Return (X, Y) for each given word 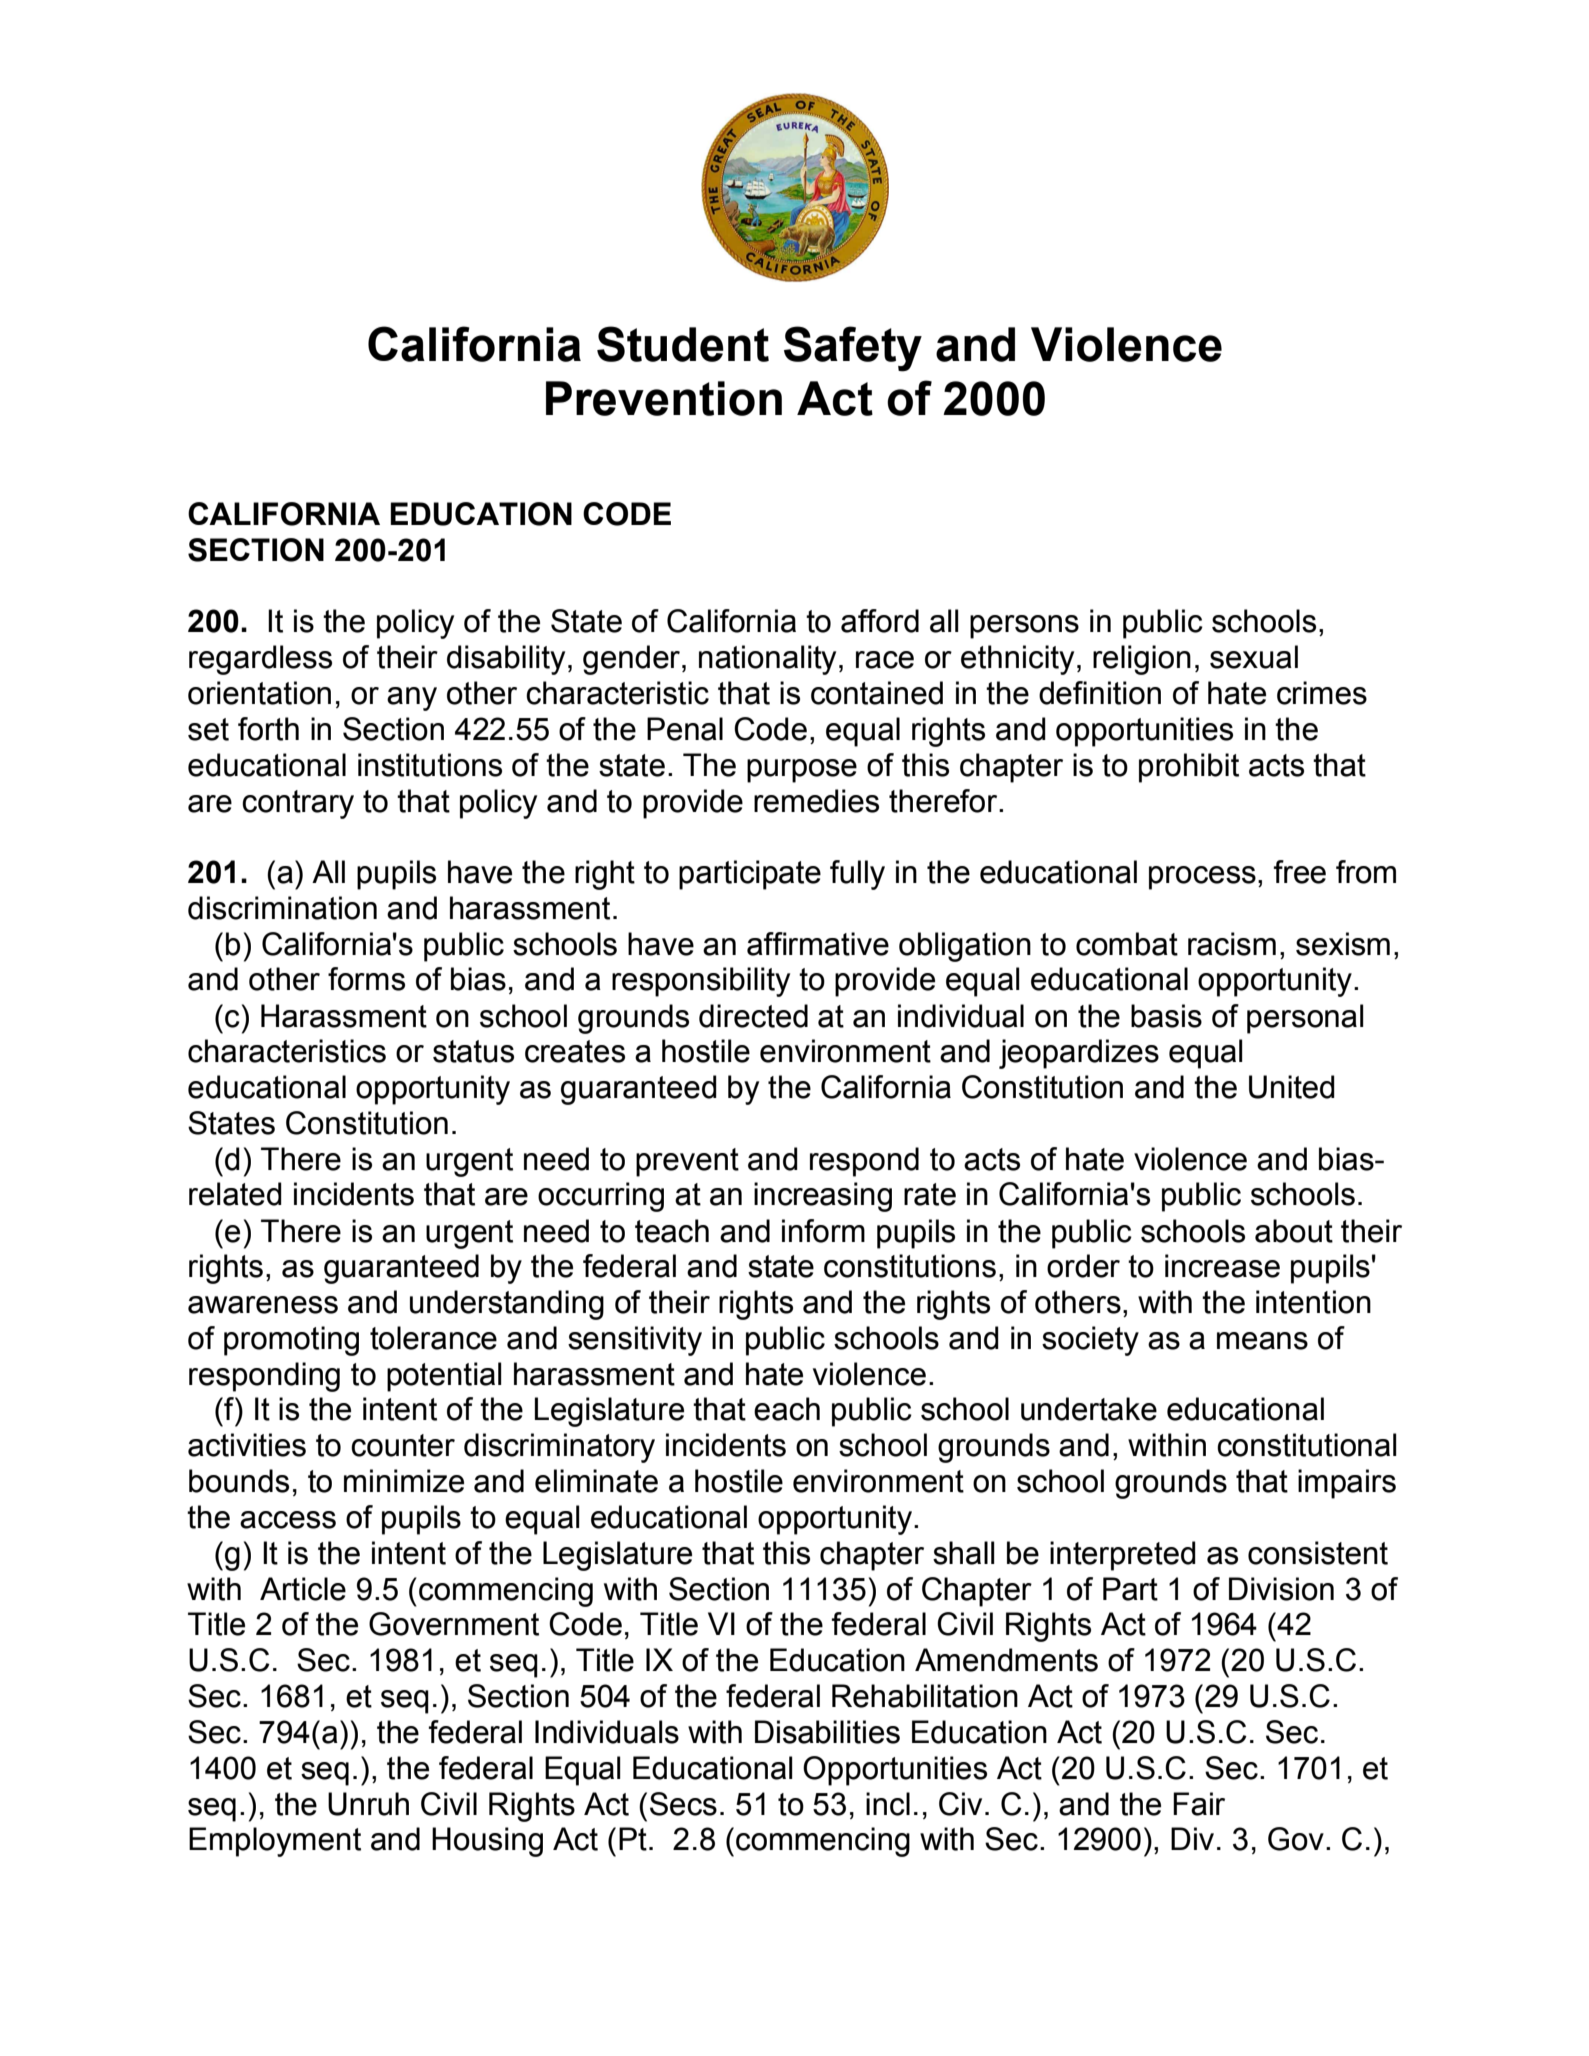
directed (753, 1016)
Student (683, 344)
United (1292, 1087)
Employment (275, 1842)
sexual (1254, 657)
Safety (853, 349)
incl (888, 1804)
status (473, 1051)
